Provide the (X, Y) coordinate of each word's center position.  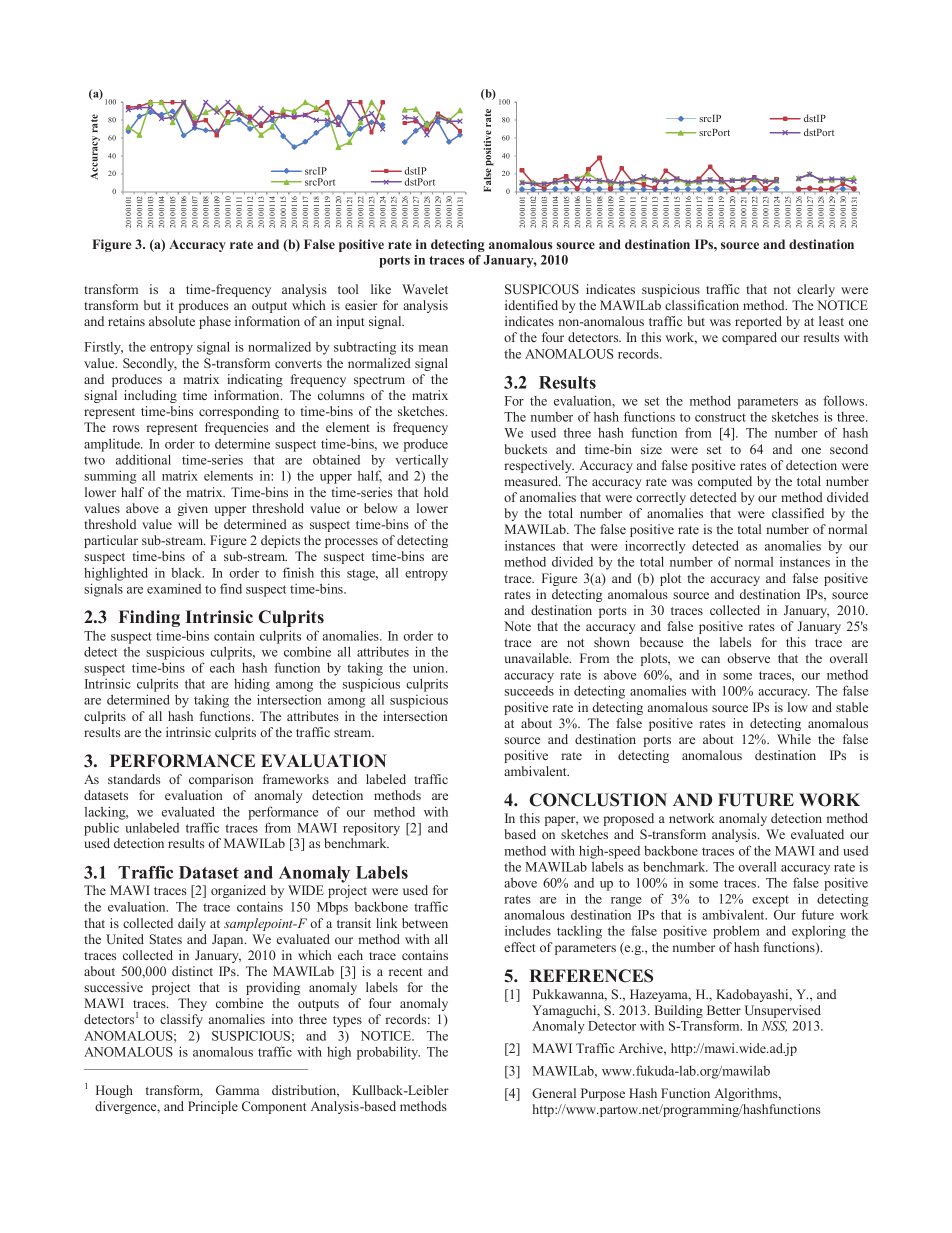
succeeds (529, 691)
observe (748, 658)
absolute (172, 321)
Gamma (238, 1090)
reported (758, 322)
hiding (252, 685)
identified (531, 305)
